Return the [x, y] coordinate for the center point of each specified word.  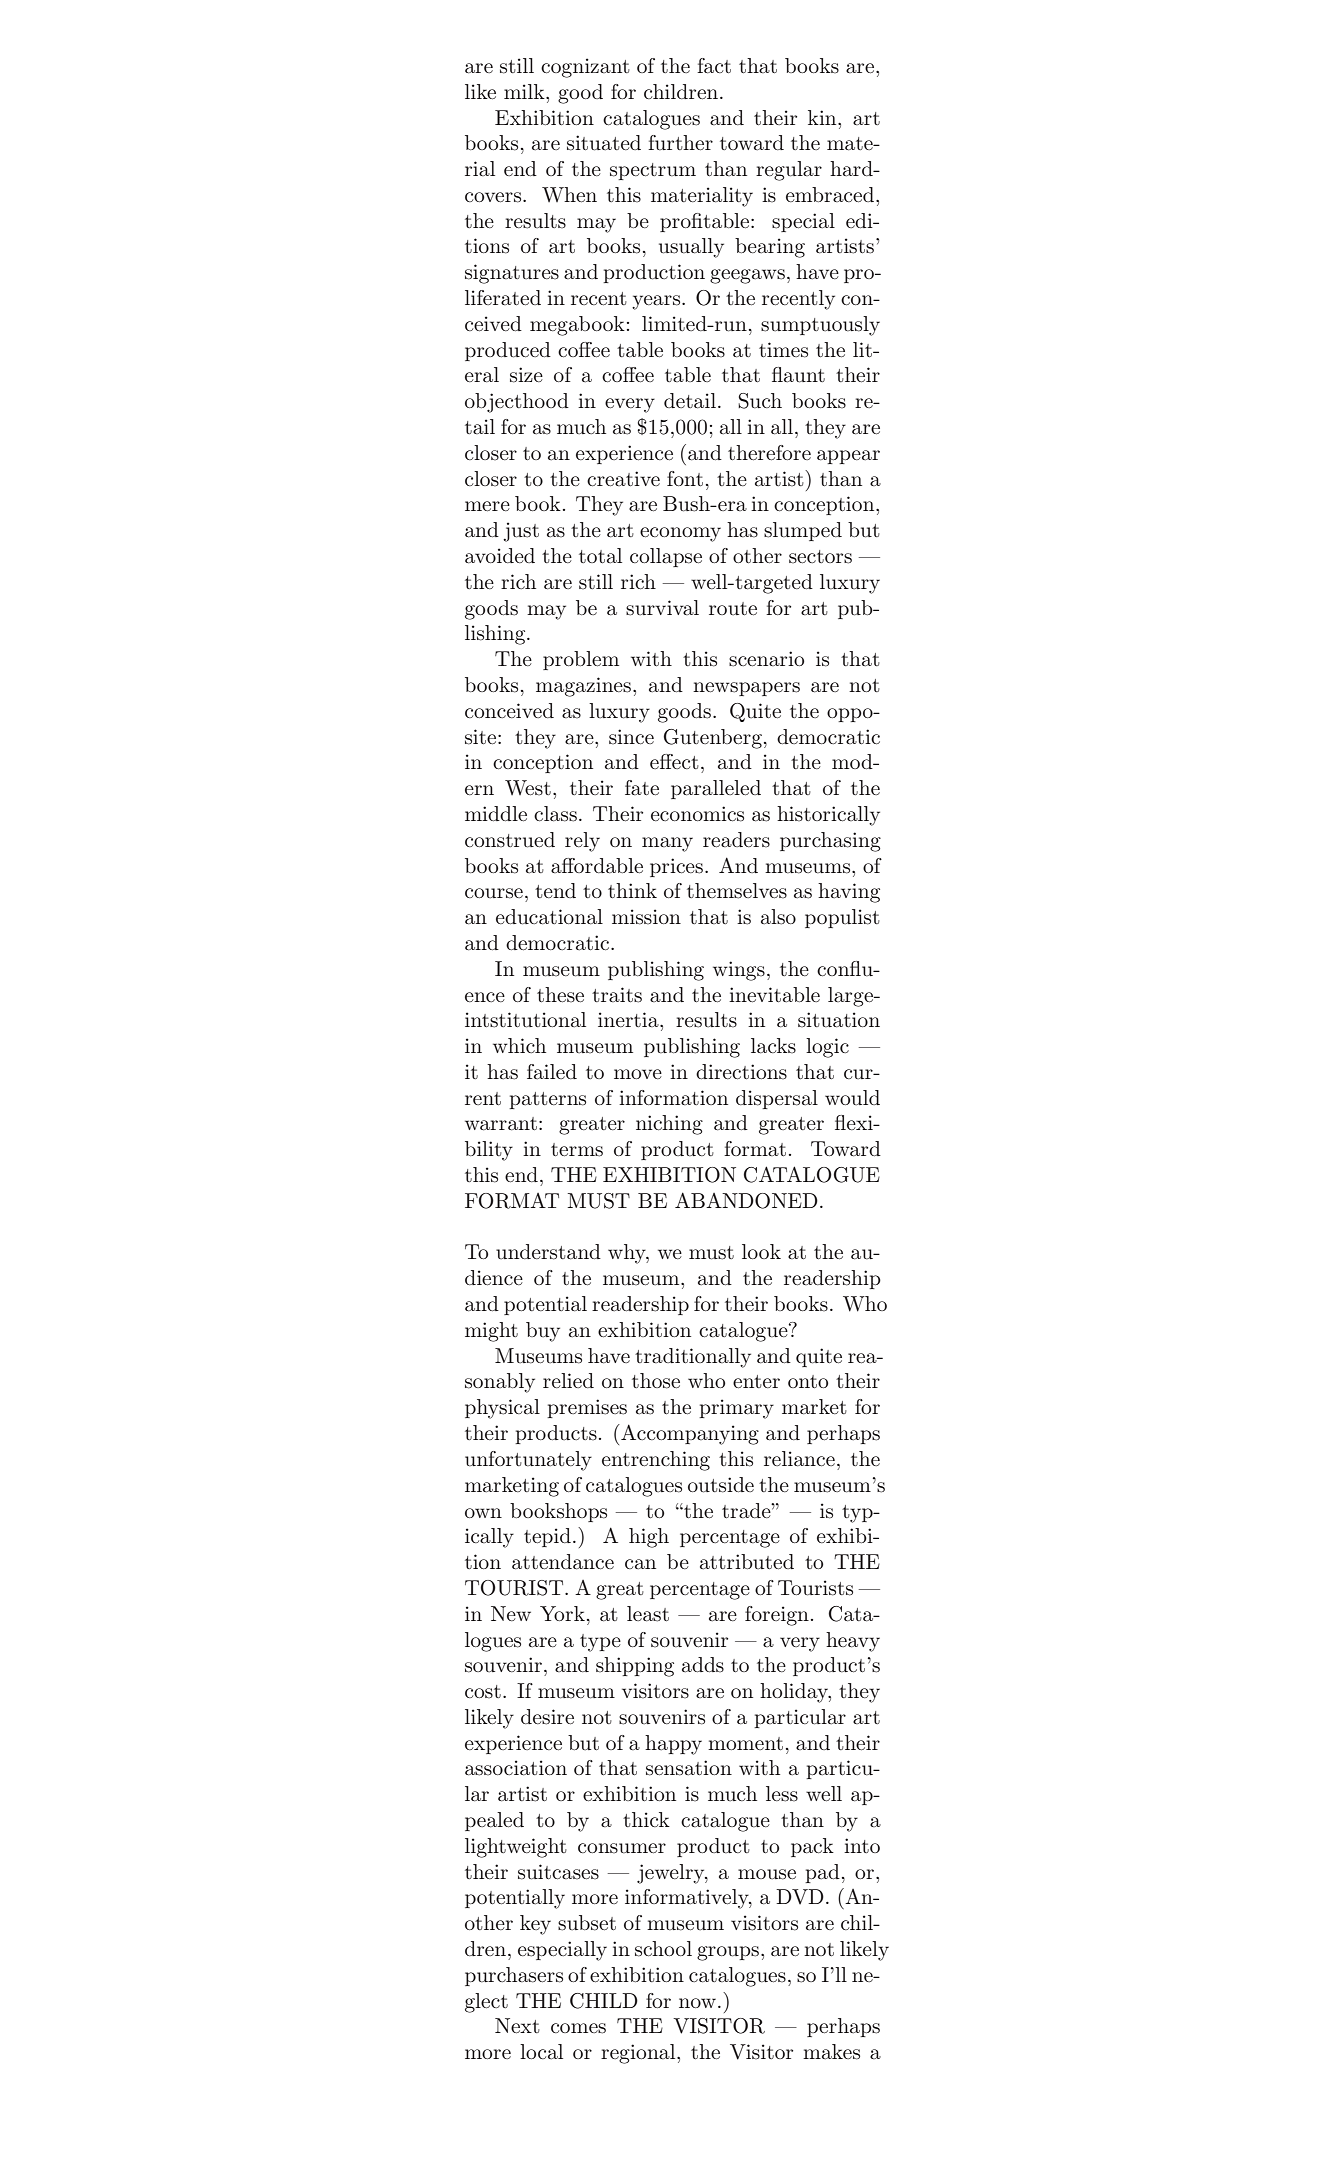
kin [823, 117]
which [519, 1045]
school [663, 1949]
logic [827, 1048]
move [638, 1074]
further [680, 143]
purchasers [514, 1976]
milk [525, 91]
